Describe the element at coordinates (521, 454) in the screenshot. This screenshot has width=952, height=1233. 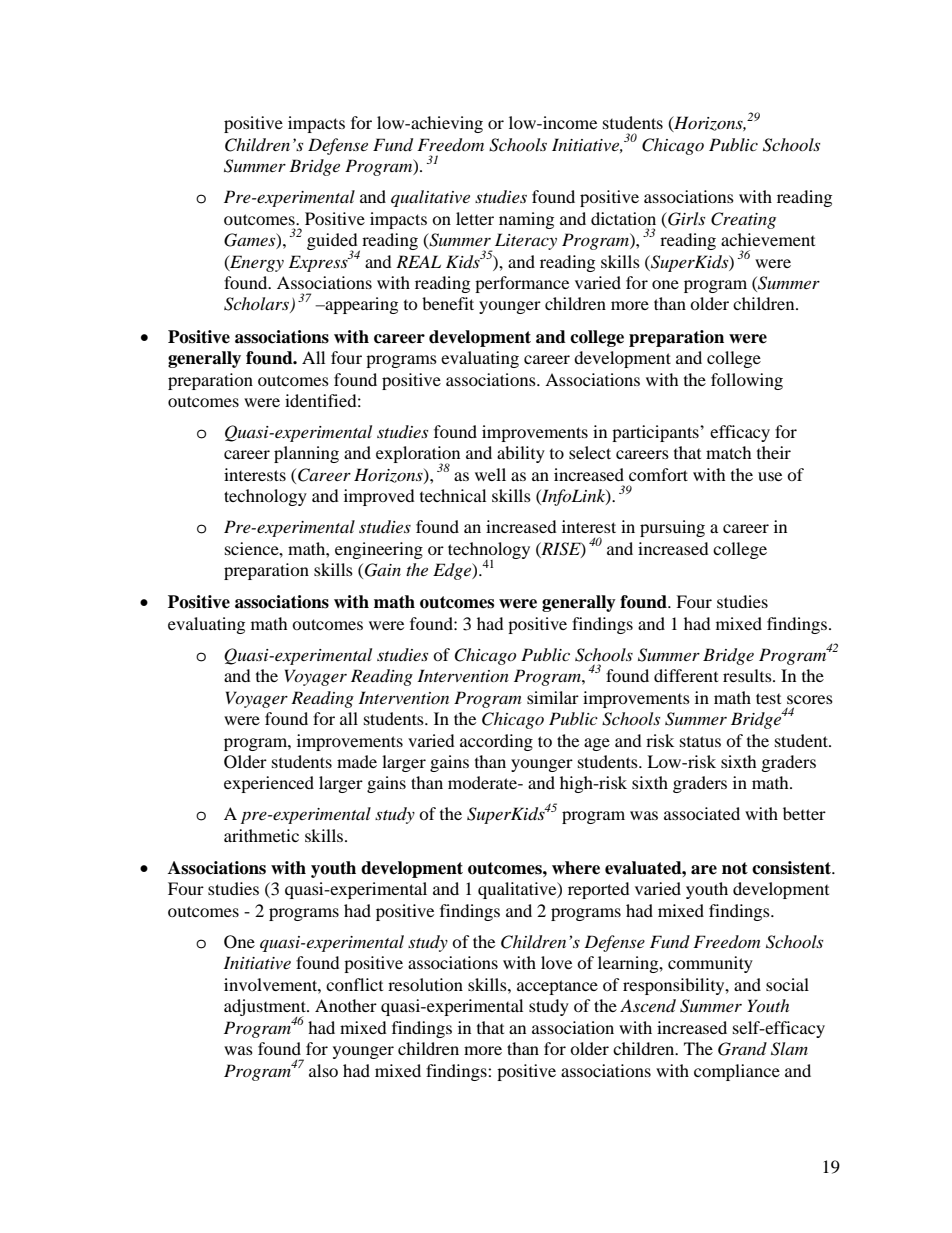
I see `ability` at that location.
